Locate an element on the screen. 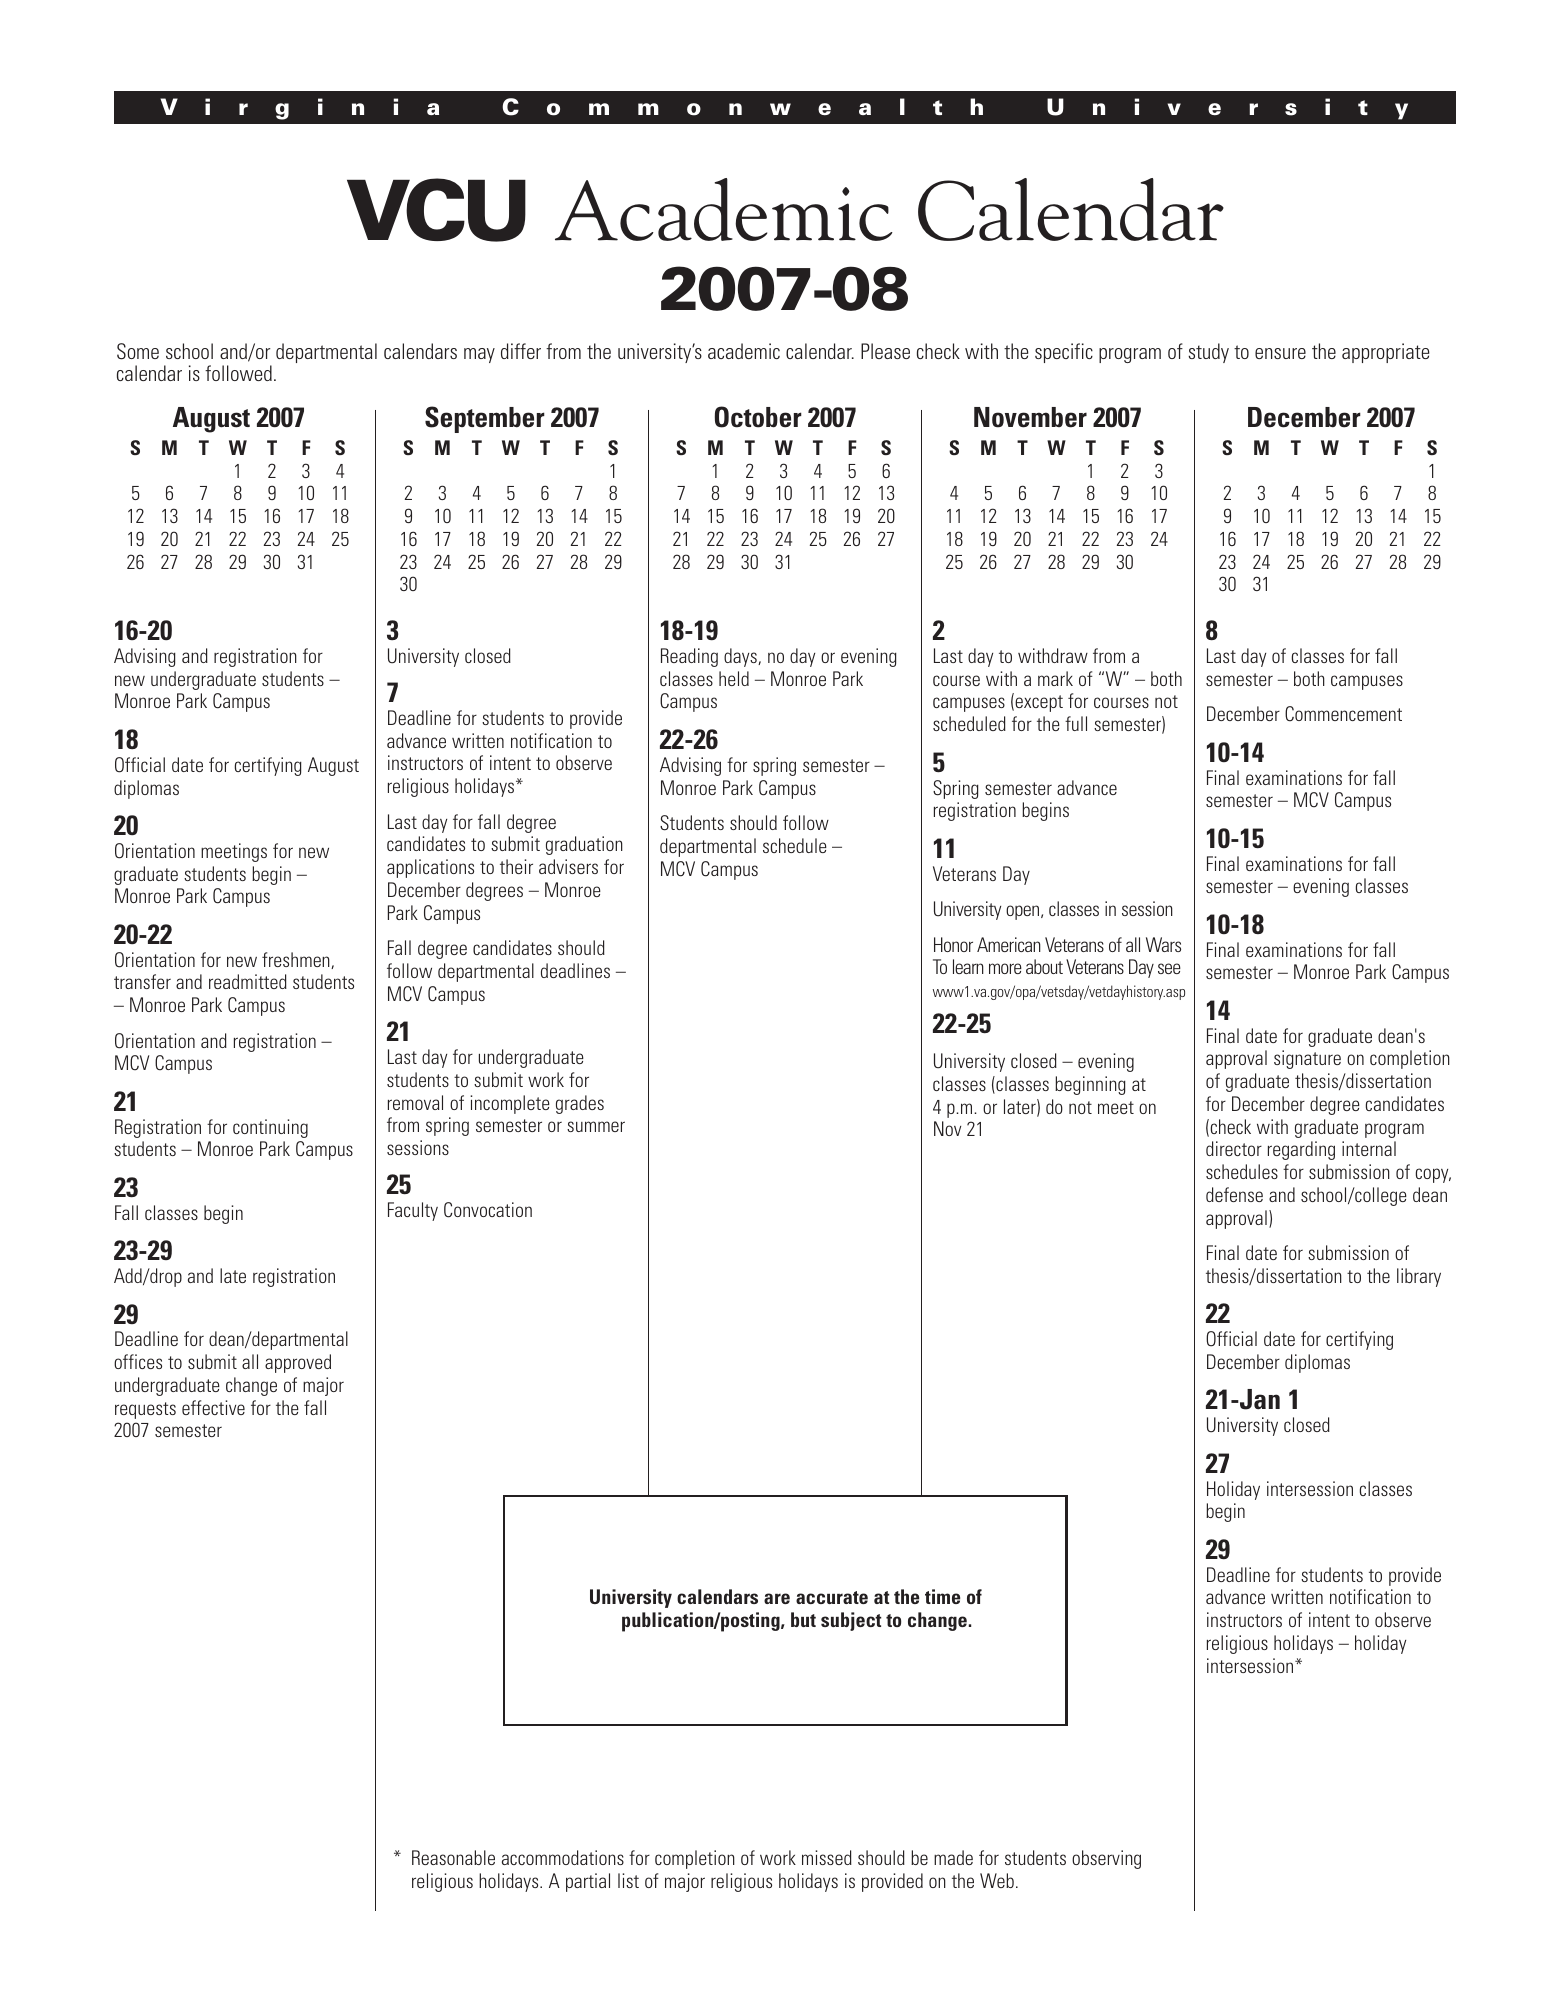  Please is located at coordinates (885, 351).
